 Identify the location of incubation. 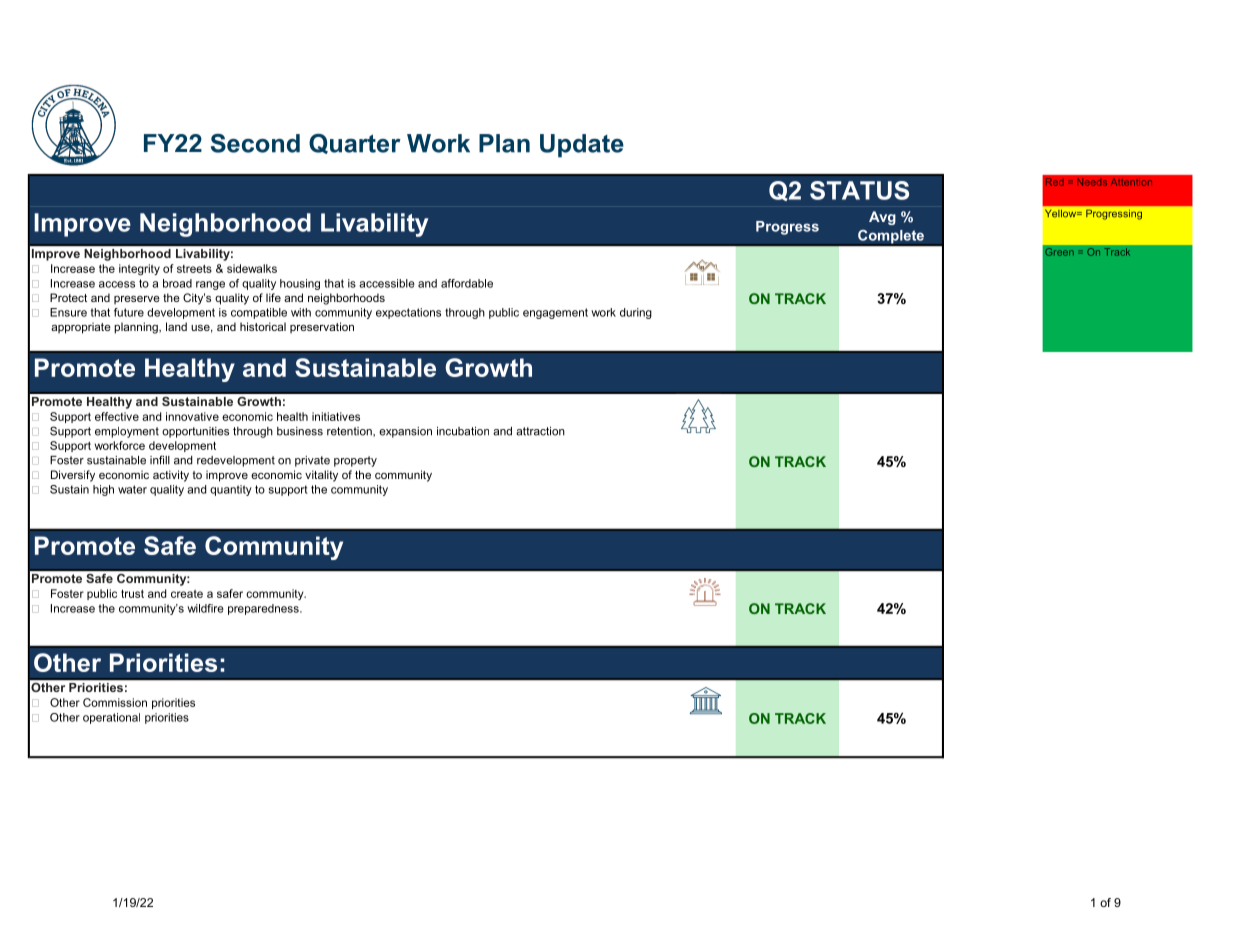
(463, 431).
